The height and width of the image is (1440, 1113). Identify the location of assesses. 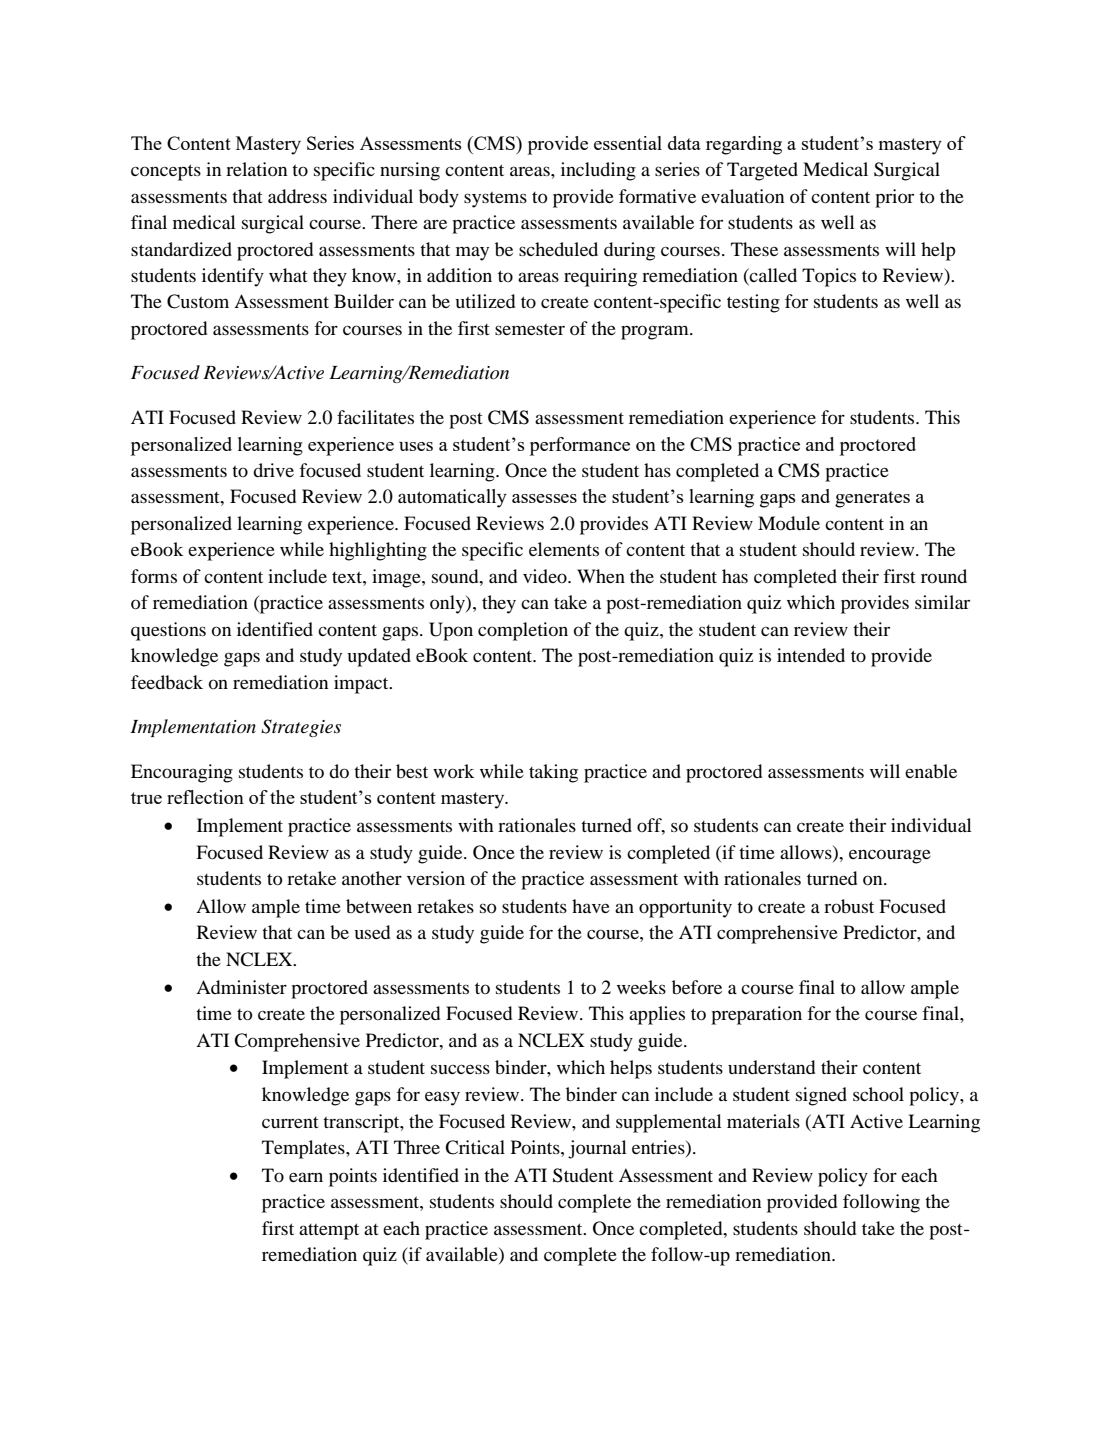
(544, 498).
